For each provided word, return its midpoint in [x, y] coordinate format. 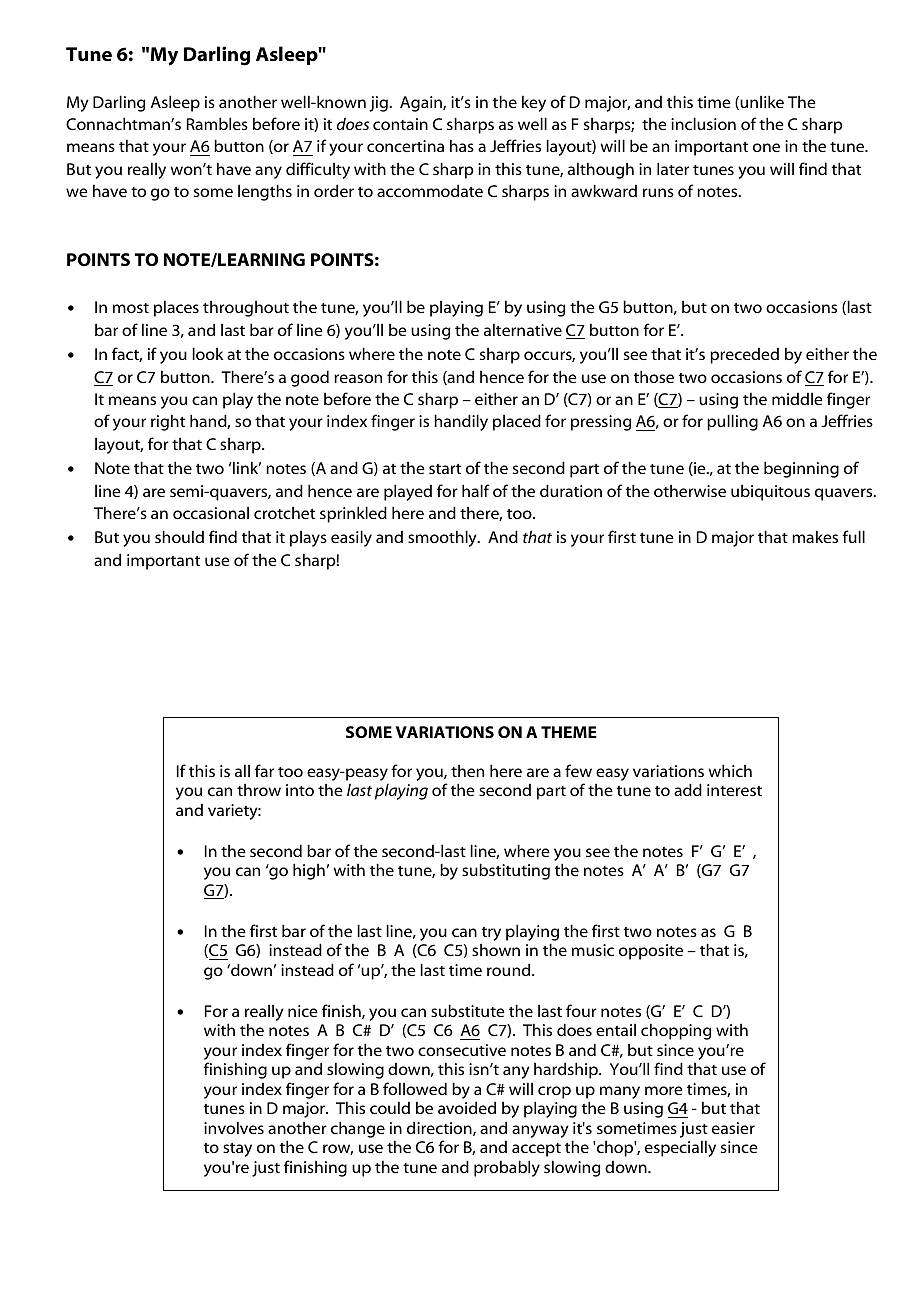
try [491, 935]
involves [234, 1127]
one [766, 147]
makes [815, 536]
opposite [651, 952]
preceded [744, 356]
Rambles [217, 123]
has [462, 145]
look [208, 353]
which [730, 770]
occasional [211, 512]
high [309, 871]
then [467, 770]
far [264, 770]
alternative [523, 329]
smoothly [443, 538]
